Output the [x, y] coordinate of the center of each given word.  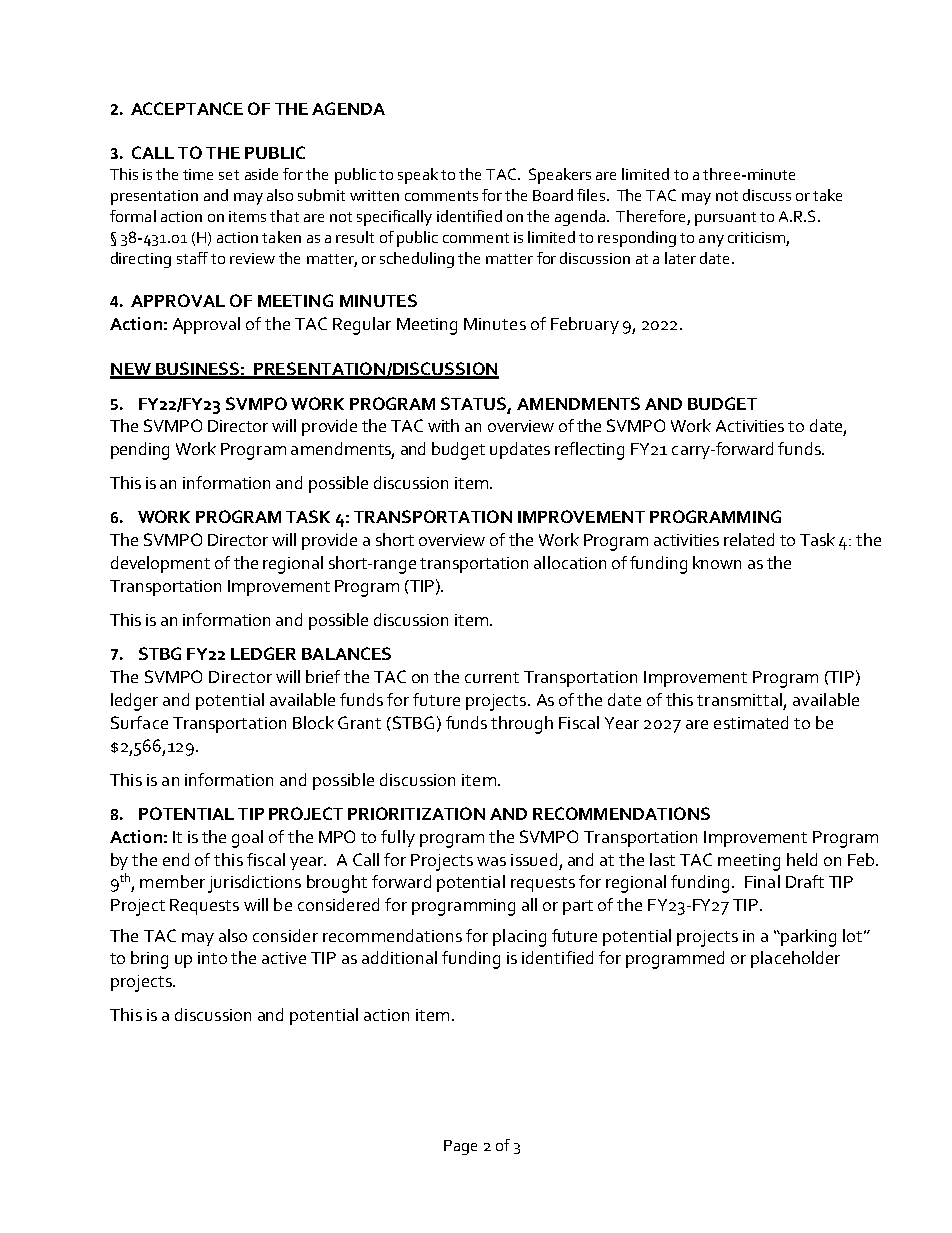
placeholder [795, 959]
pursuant [725, 219]
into [212, 958]
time [198, 174]
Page [460, 1147]
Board [553, 195]
